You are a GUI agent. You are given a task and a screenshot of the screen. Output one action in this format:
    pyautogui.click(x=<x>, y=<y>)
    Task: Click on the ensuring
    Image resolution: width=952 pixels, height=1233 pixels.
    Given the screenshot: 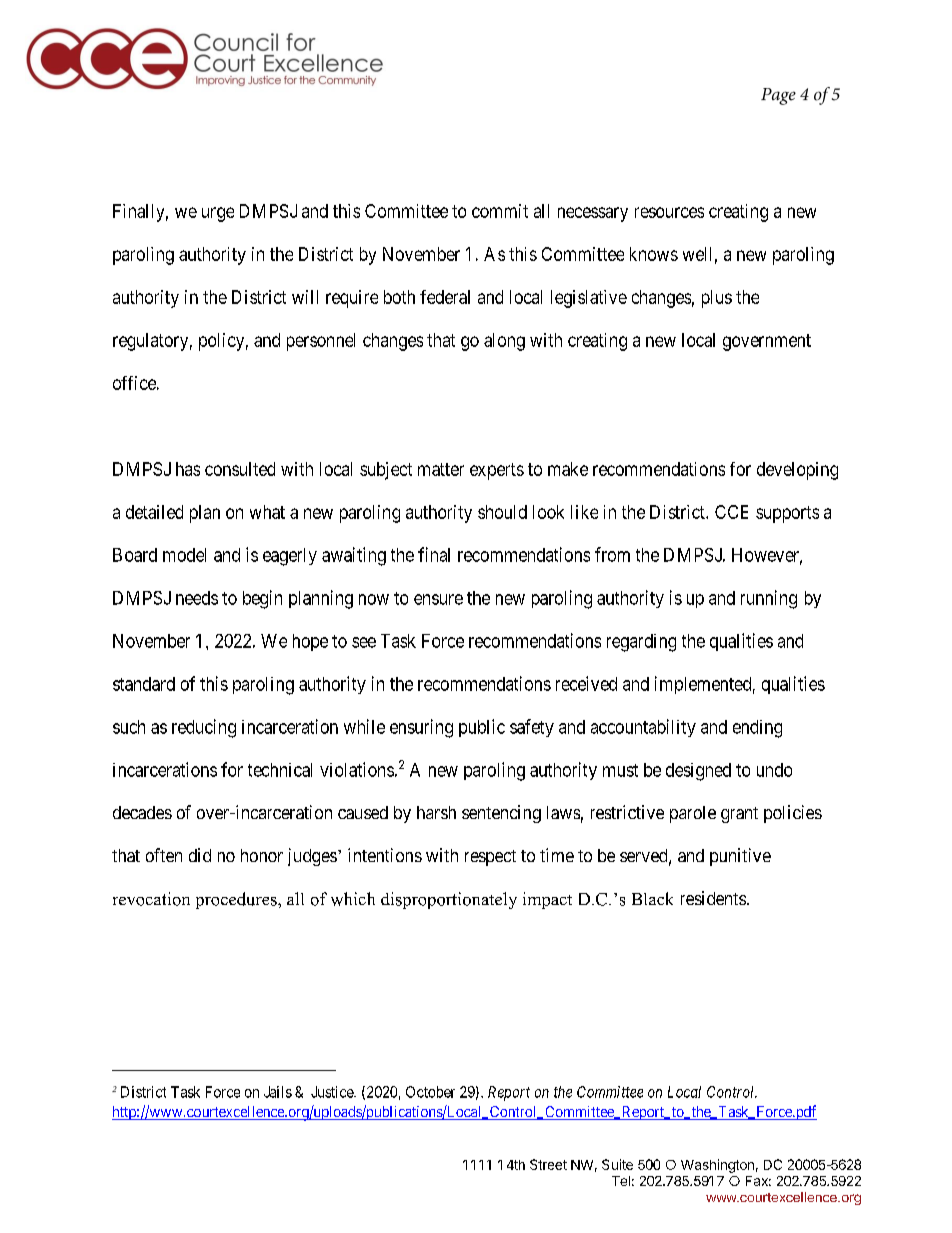 What is the action you would take?
    pyautogui.click(x=421, y=728)
